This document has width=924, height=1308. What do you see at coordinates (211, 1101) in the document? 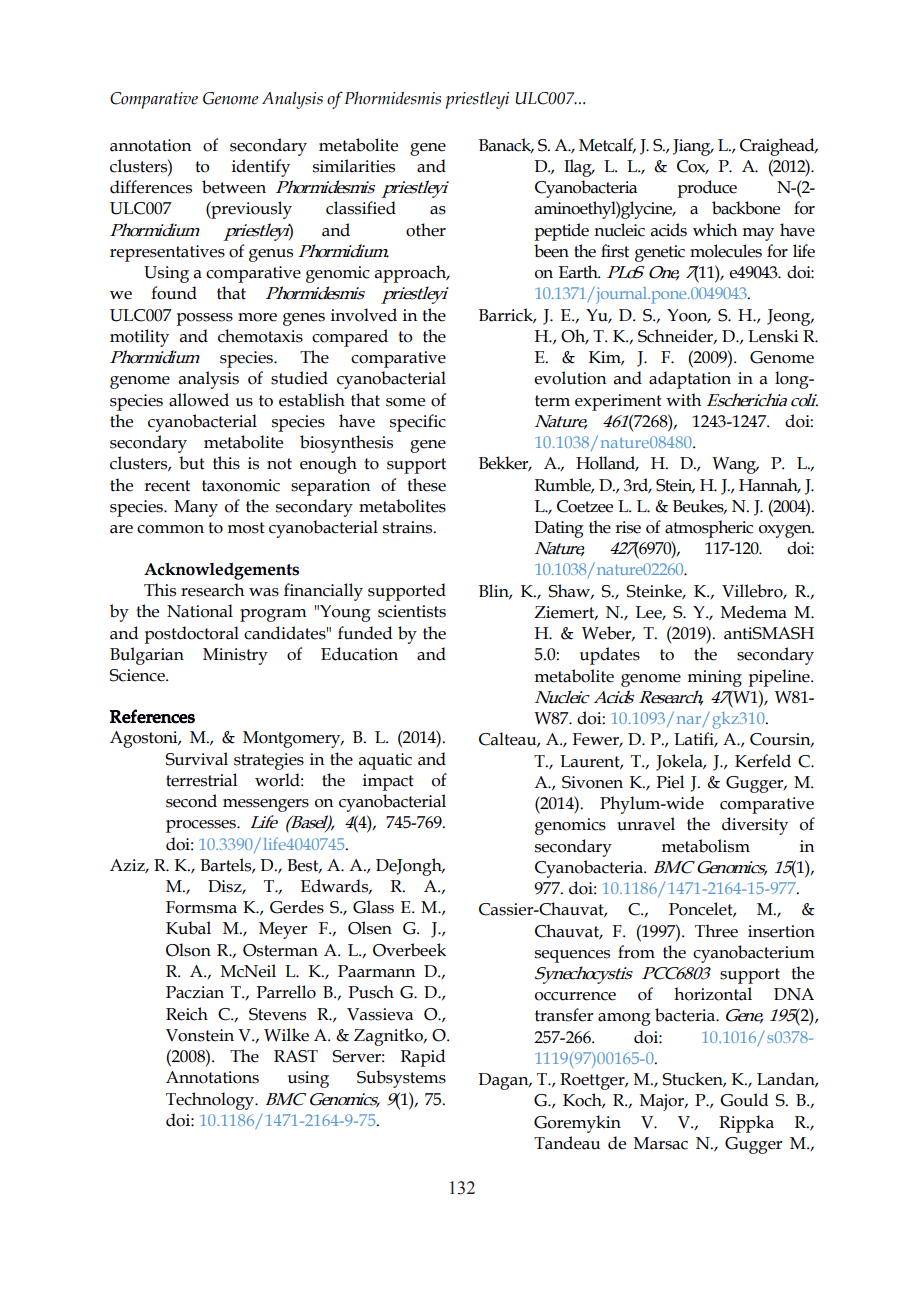
I see `Technology` at bounding box center [211, 1101].
